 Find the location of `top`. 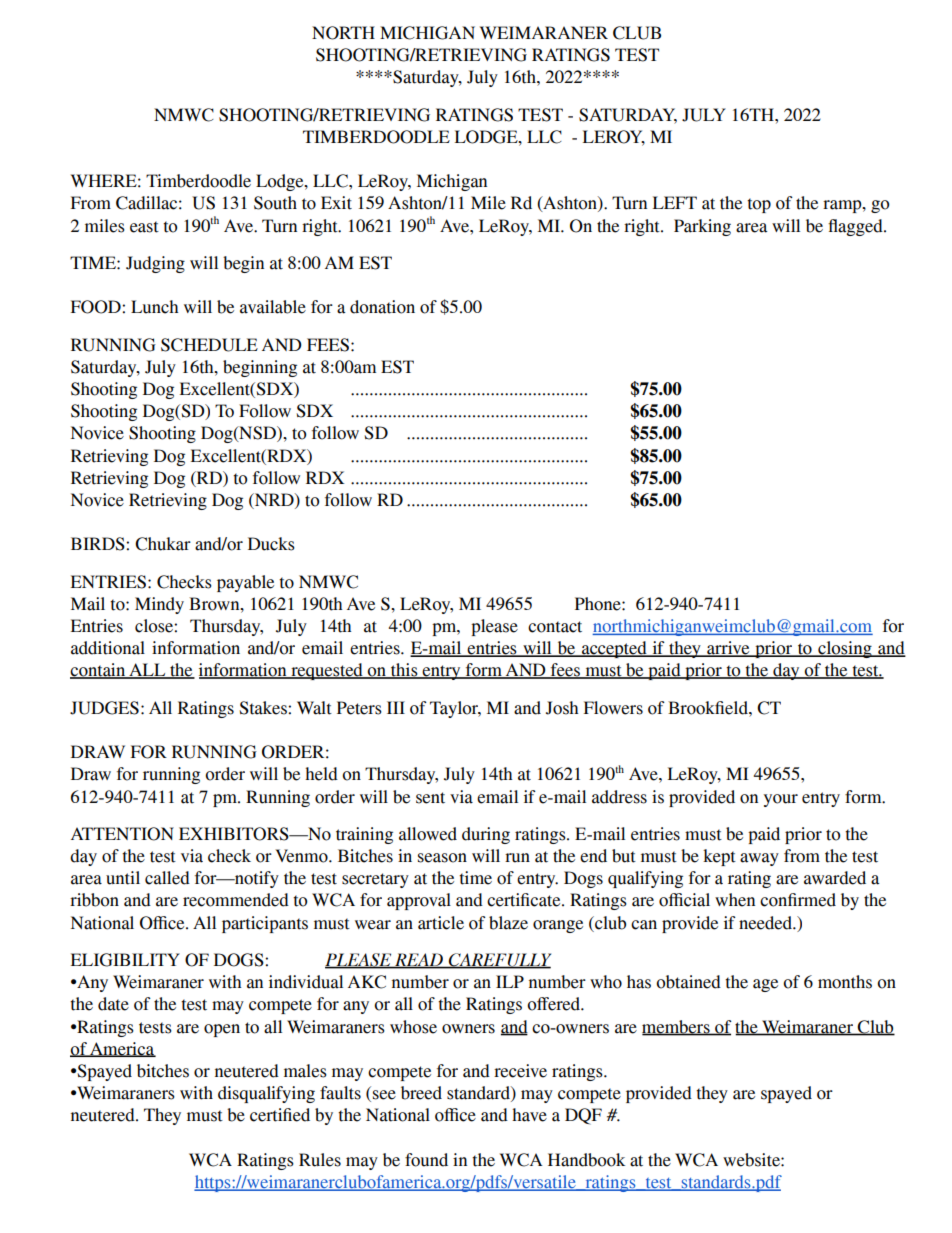

top is located at coordinates (759, 205).
